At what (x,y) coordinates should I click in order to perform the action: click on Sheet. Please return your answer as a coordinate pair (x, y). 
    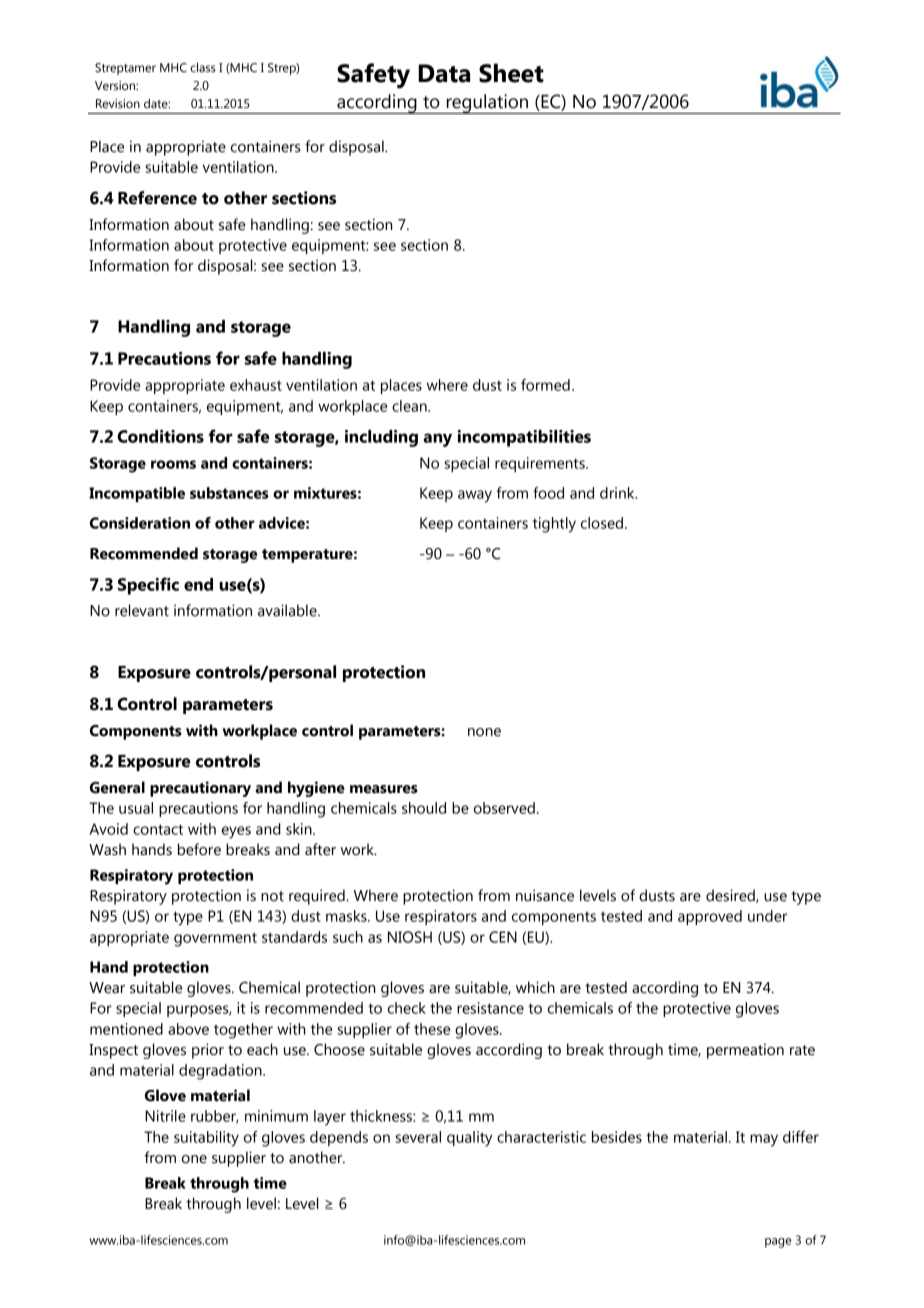
    Looking at the image, I should click on (511, 73).
